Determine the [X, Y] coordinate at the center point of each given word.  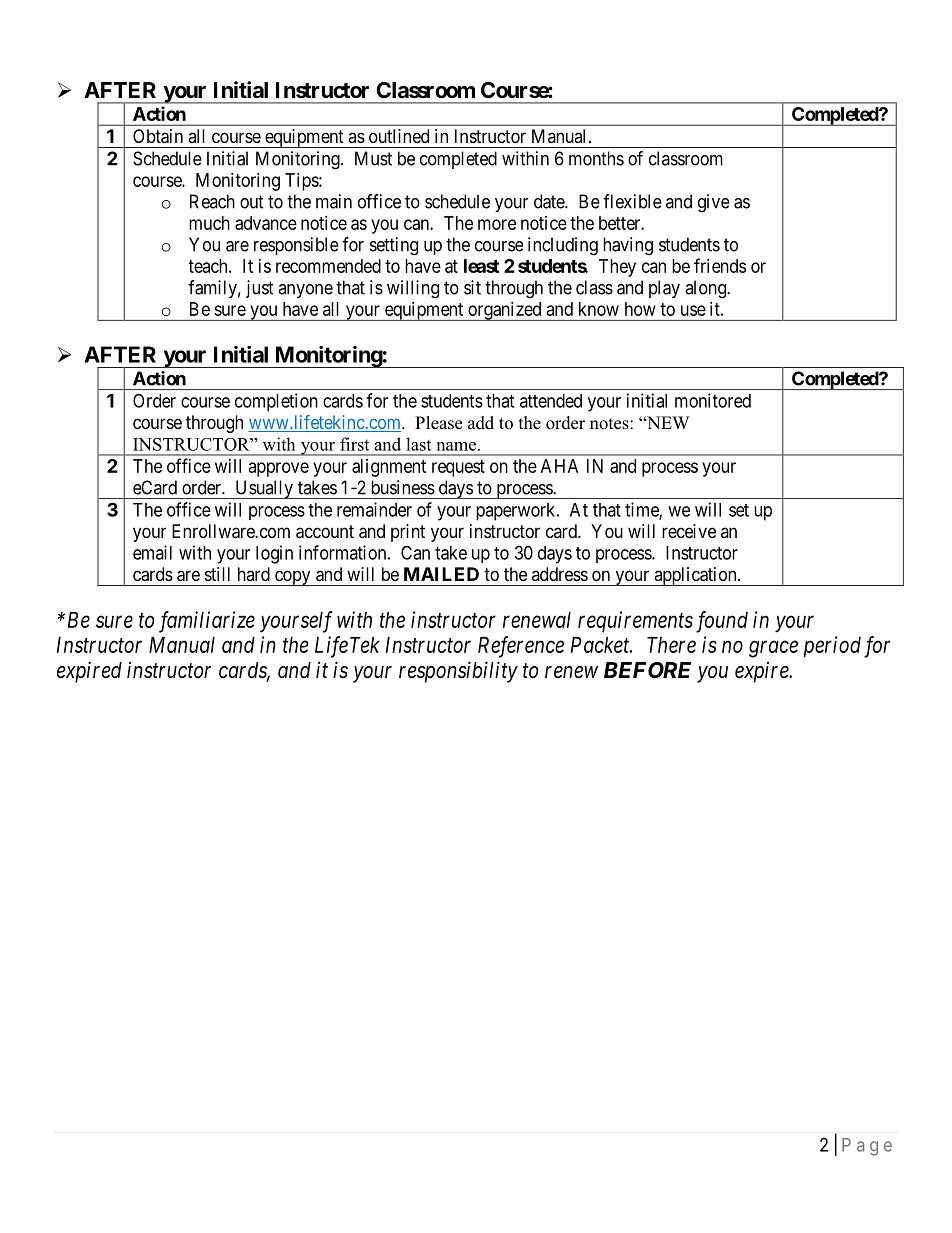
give [714, 203]
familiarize [207, 622]
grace [773, 649]
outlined [399, 136]
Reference [521, 647]
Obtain [158, 136]
